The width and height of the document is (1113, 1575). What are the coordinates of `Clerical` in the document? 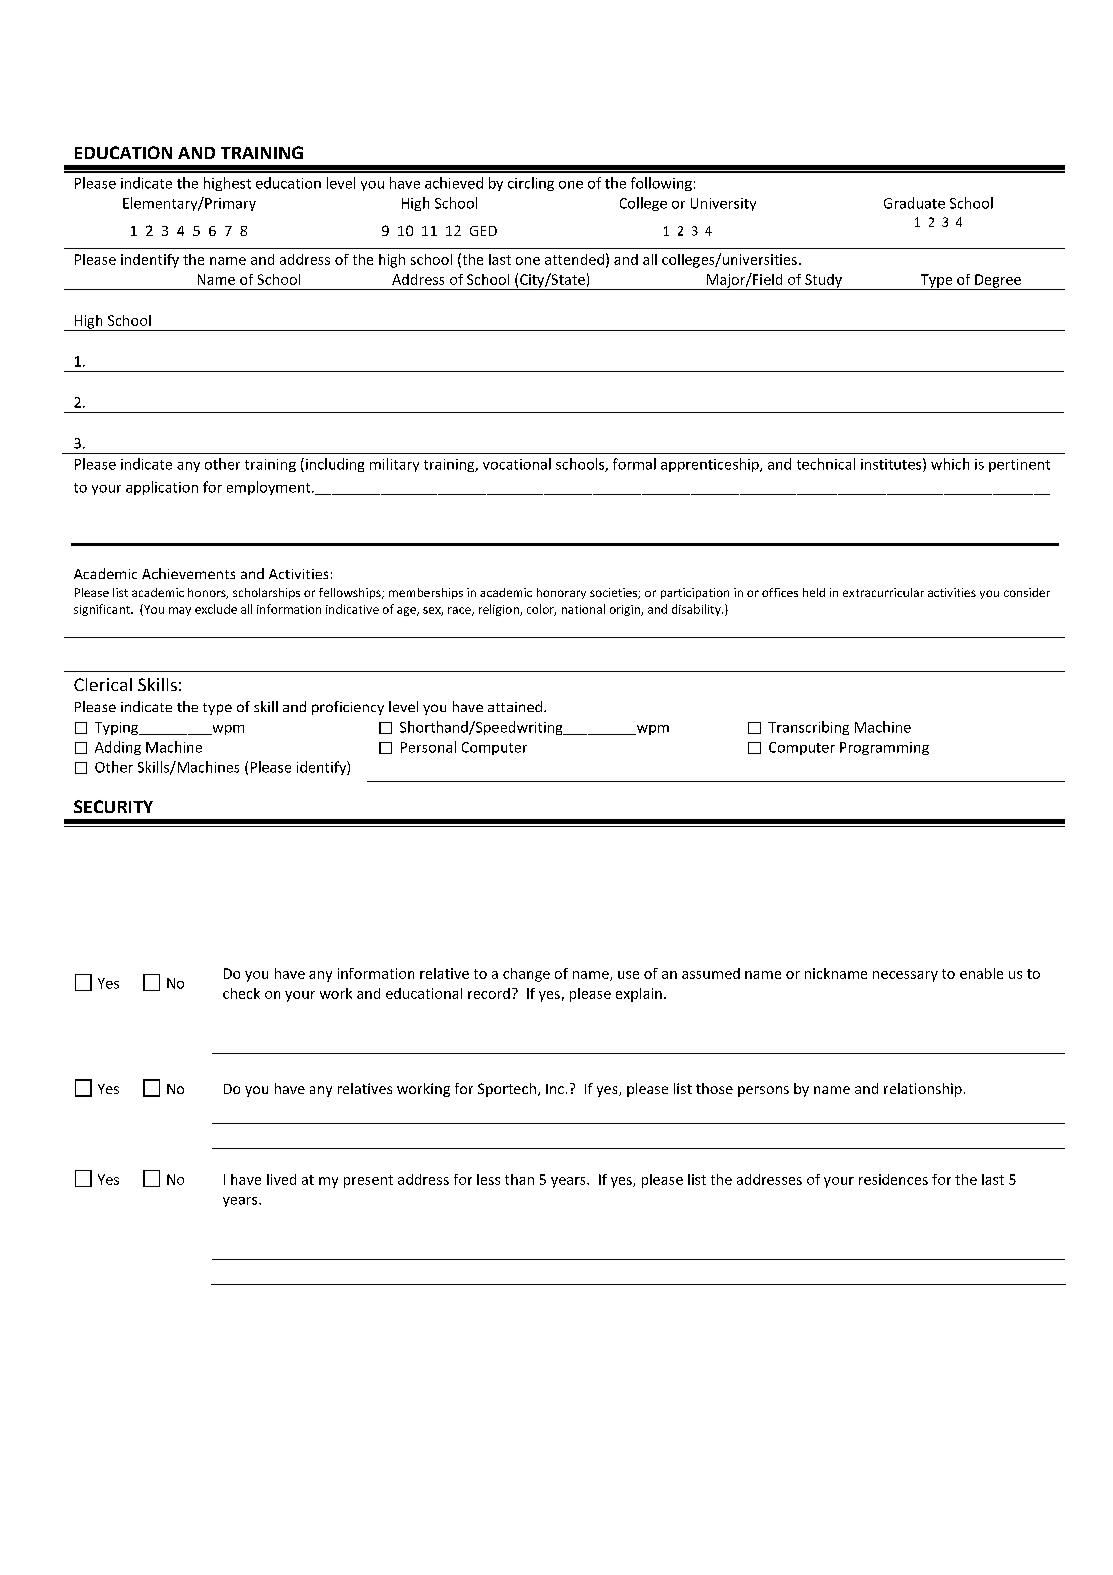 It's located at (103, 684).
